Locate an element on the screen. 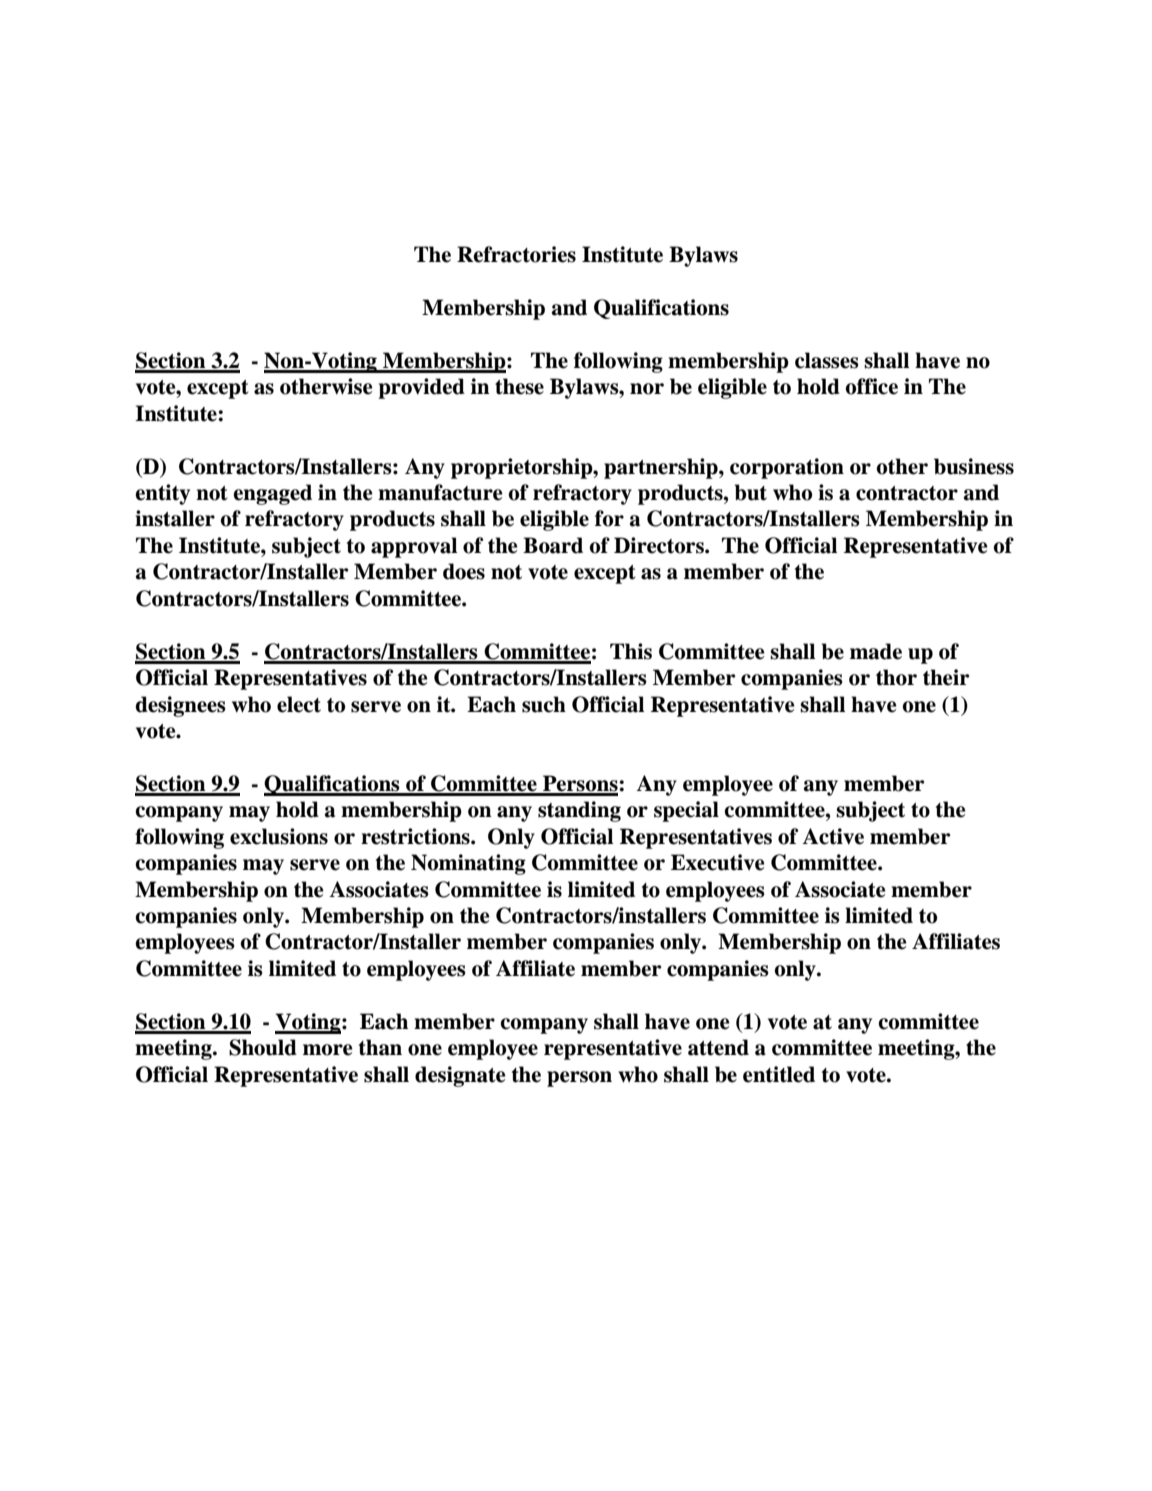 Image resolution: width=1152 pixels, height=1491 pixels. corporation is located at coordinates (787, 468).
